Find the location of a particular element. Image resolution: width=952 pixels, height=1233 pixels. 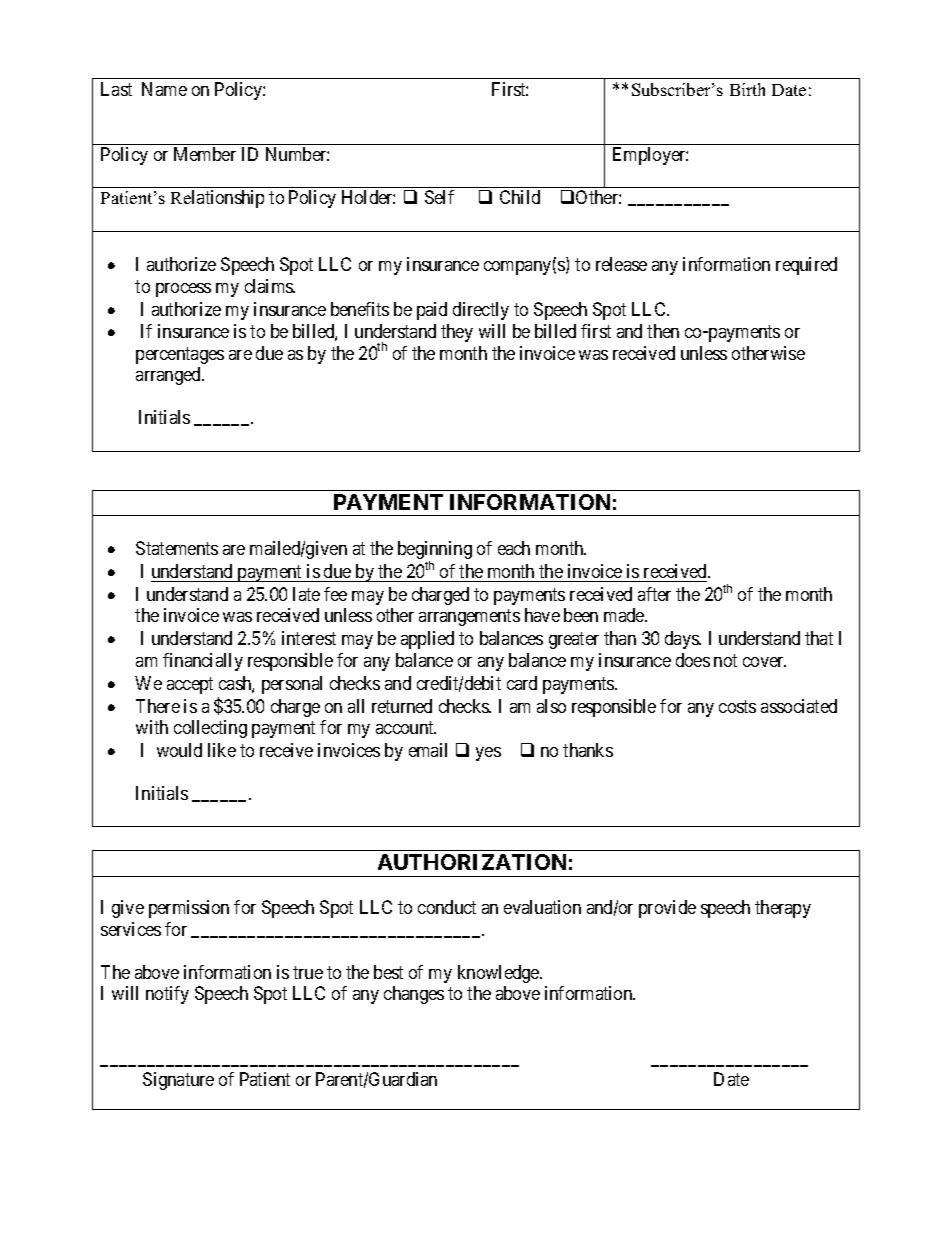

arrangements is located at coordinates (469, 618).
